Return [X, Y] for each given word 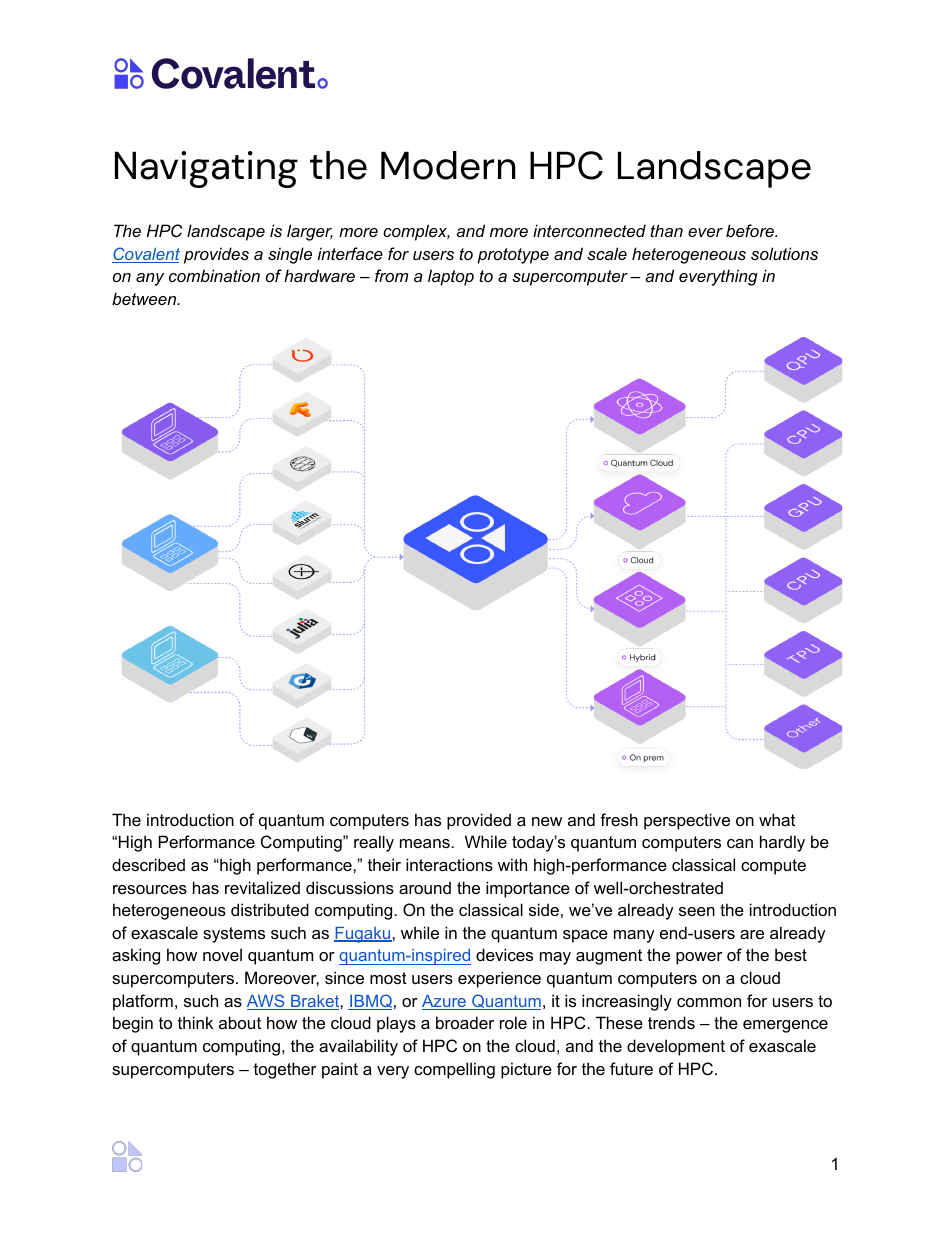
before [751, 230]
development [676, 1047]
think [195, 1022]
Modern [448, 165]
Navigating [206, 169]
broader [465, 1022]
